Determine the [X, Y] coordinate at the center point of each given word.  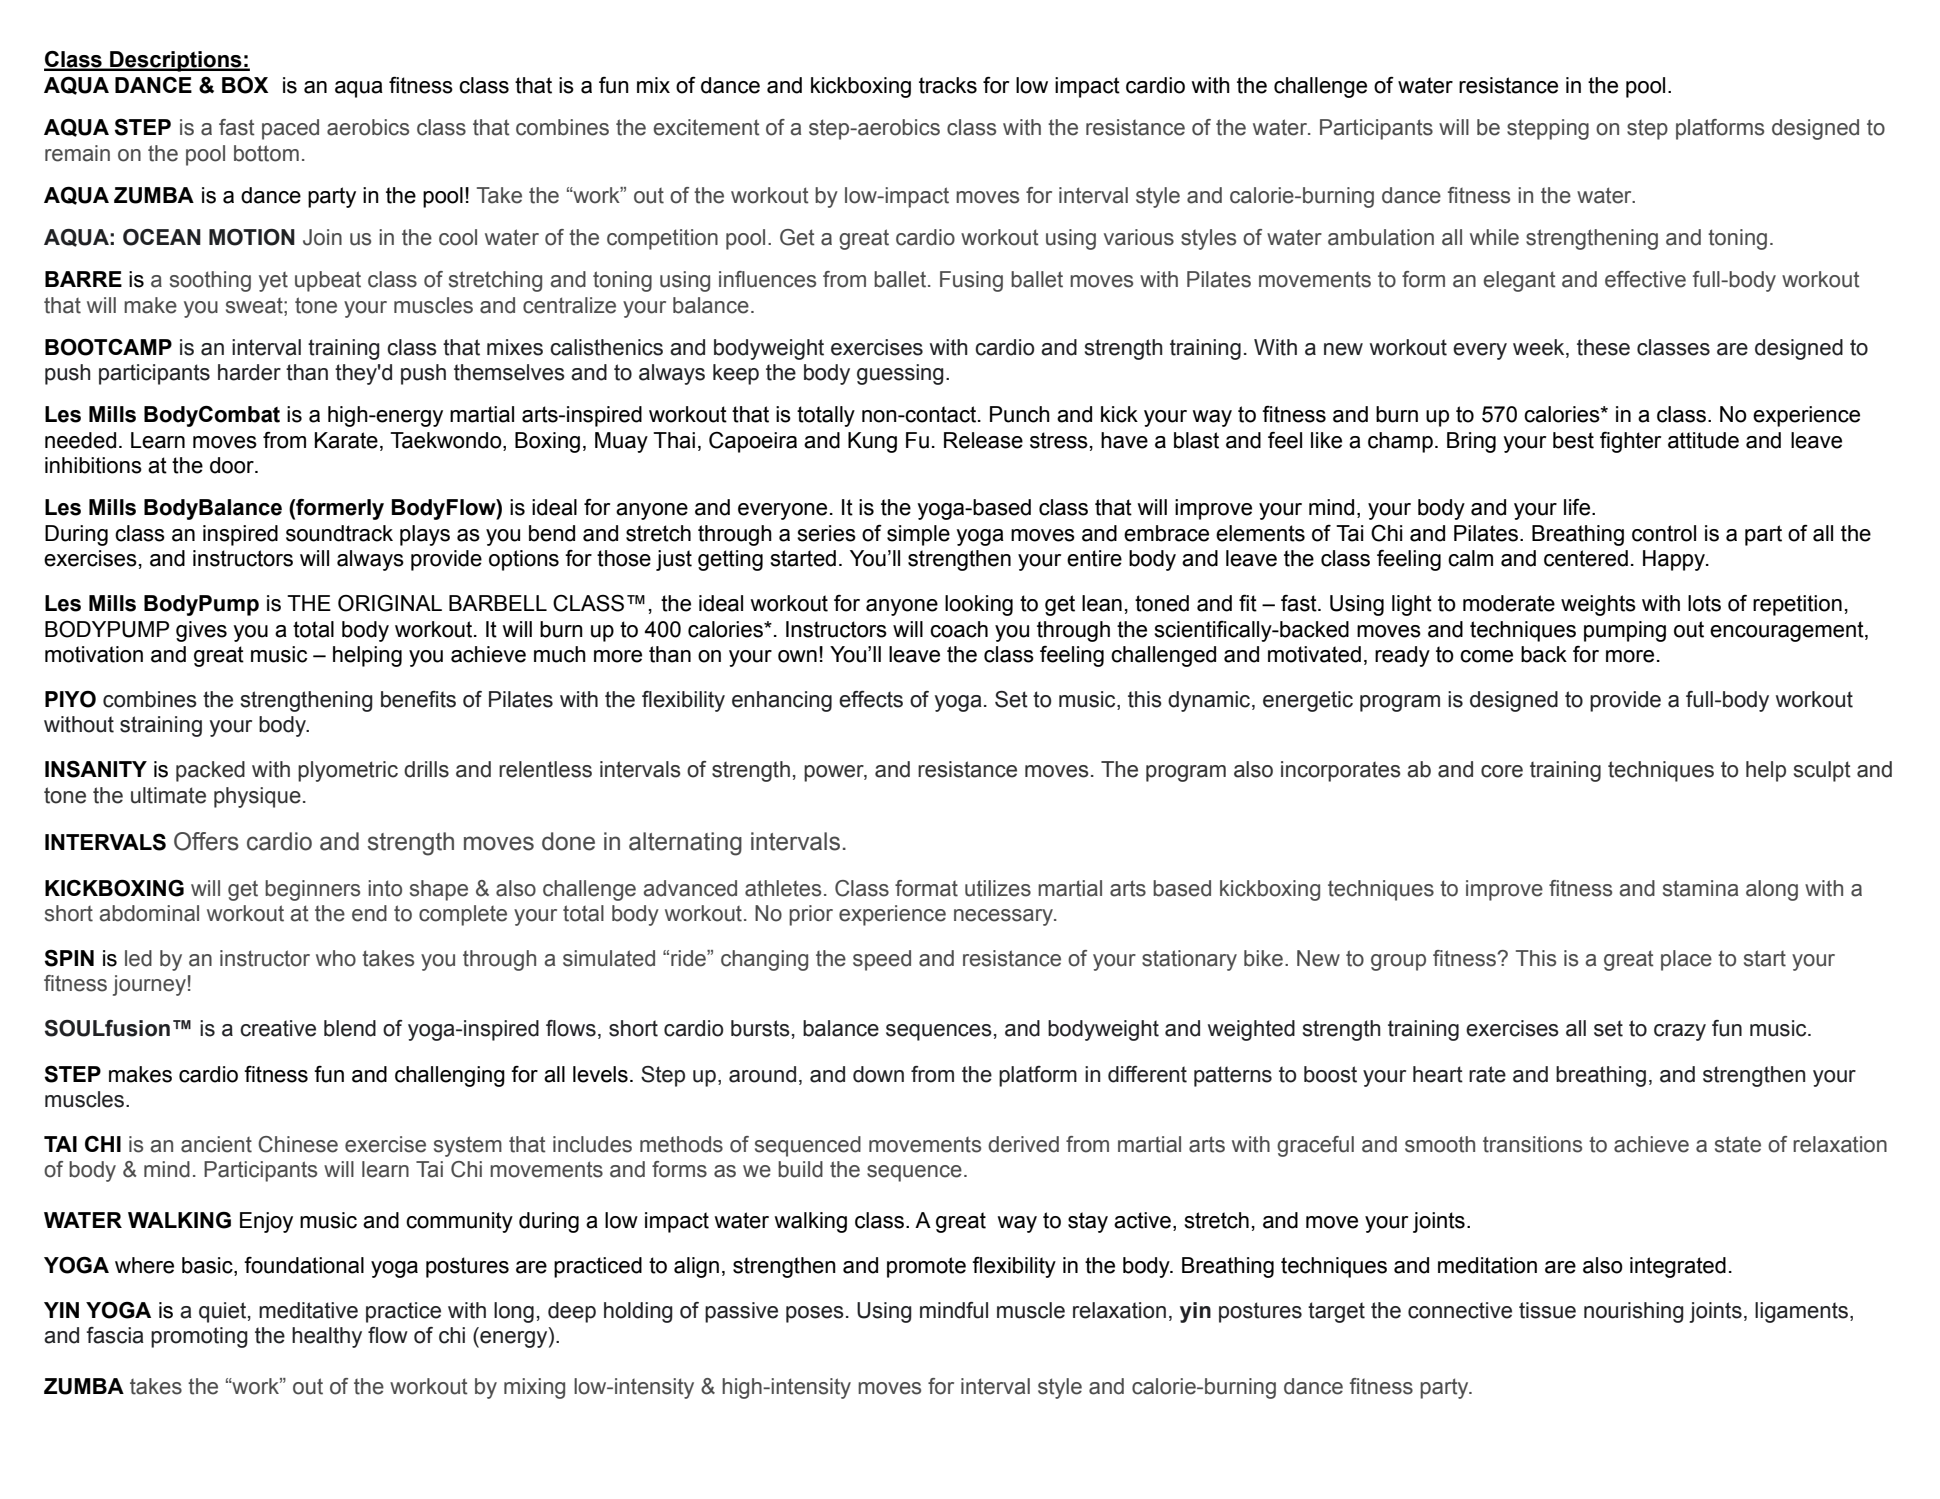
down [878, 1074]
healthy [327, 1337]
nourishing [1634, 1312]
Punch [1020, 414]
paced [290, 129]
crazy [1680, 1032]
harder [249, 372]
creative [278, 1028]
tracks [948, 85]
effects [871, 699]
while [1494, 237]
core [1502, 771]
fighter [1630, 442]
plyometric [348, 771]
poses [815, 1314]
